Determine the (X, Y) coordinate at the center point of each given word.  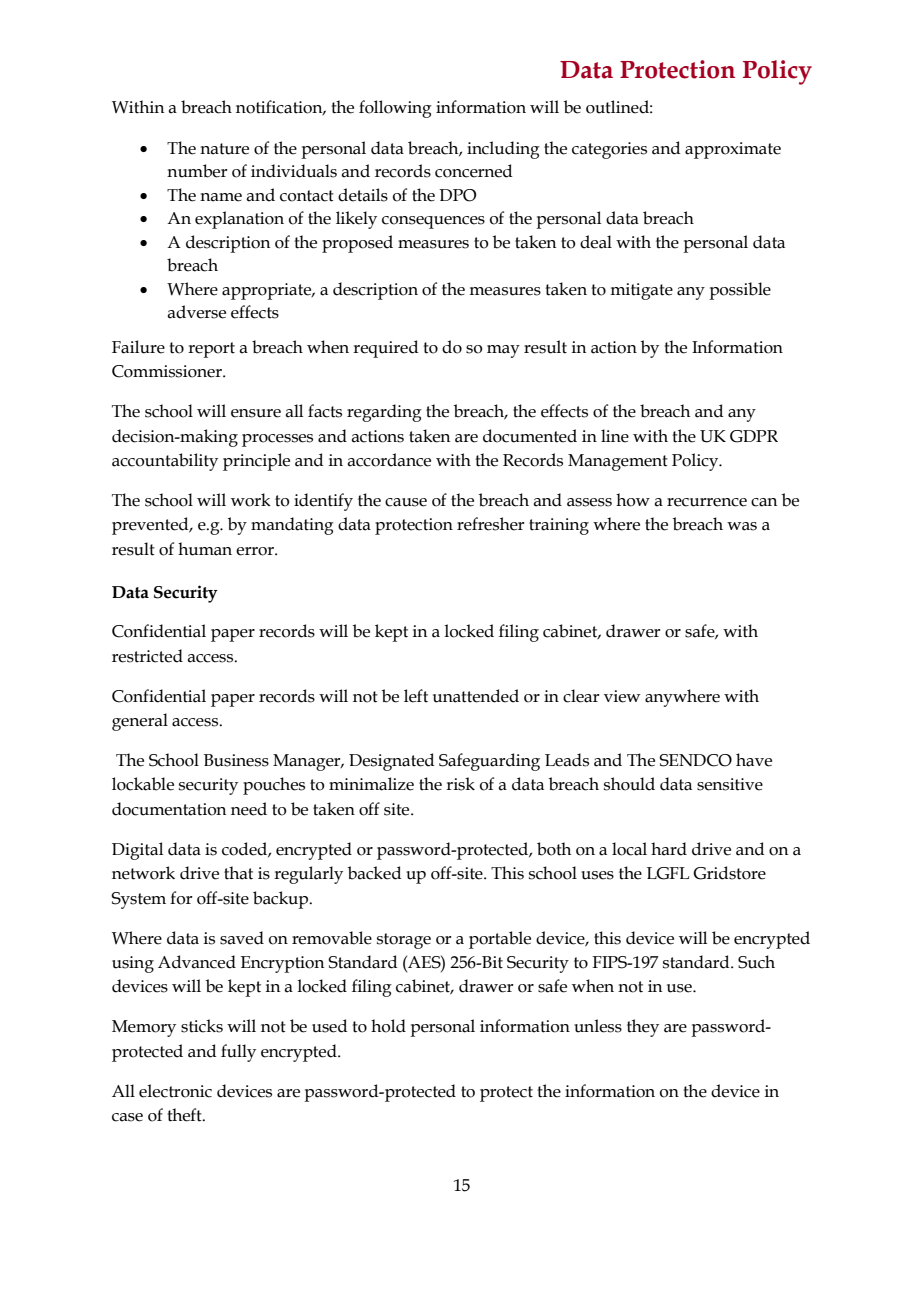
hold (388, 1026)
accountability (165, 462)
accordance (389, 460)
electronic (175, 1091)
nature (224, 149)
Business (236, 760)
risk (460, 784)
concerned (473, 171)
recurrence (707, 502)
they (643, 1028)
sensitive (730, 784)
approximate (733, 150)
